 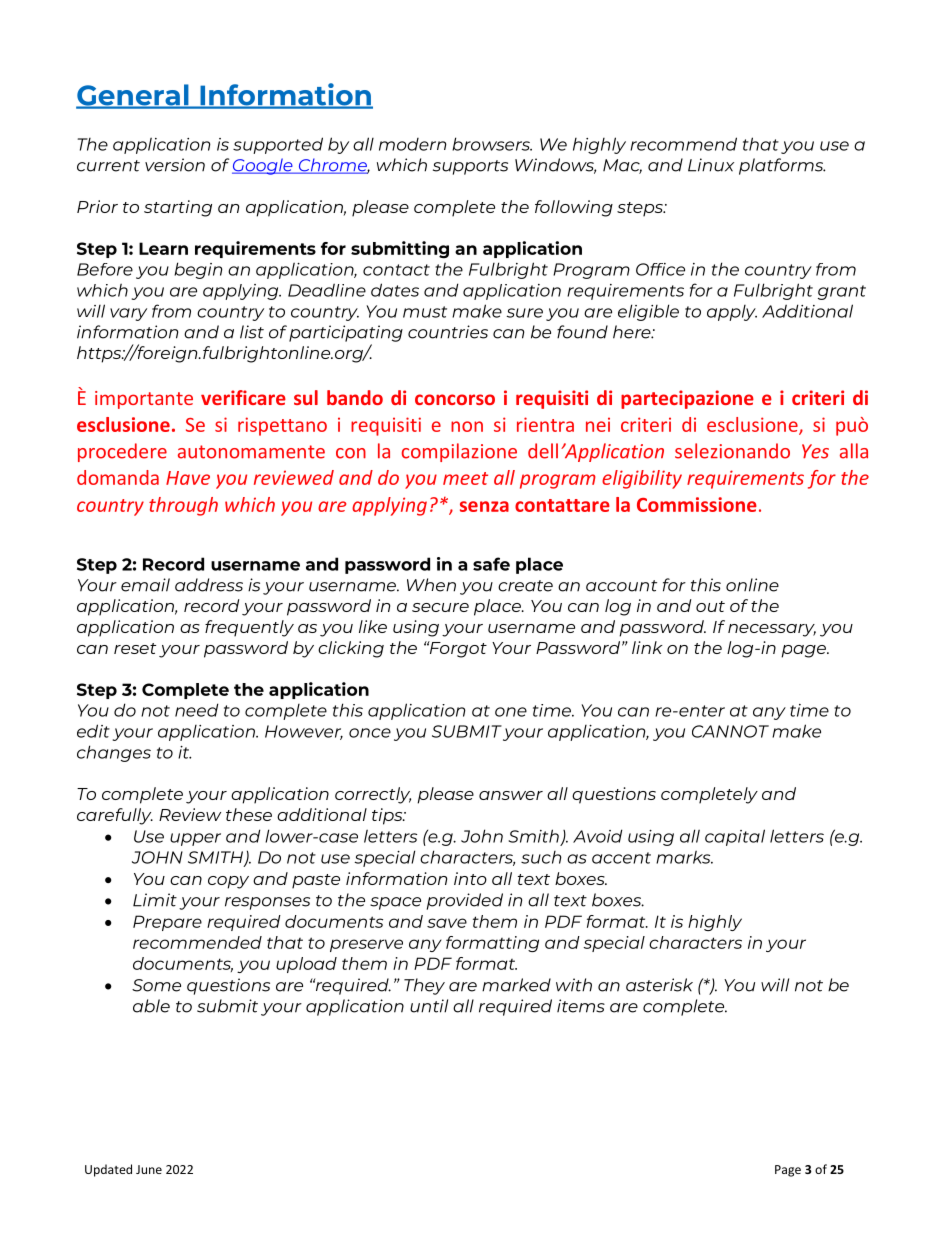 I want to click on into, so click(x=470, y=878).
